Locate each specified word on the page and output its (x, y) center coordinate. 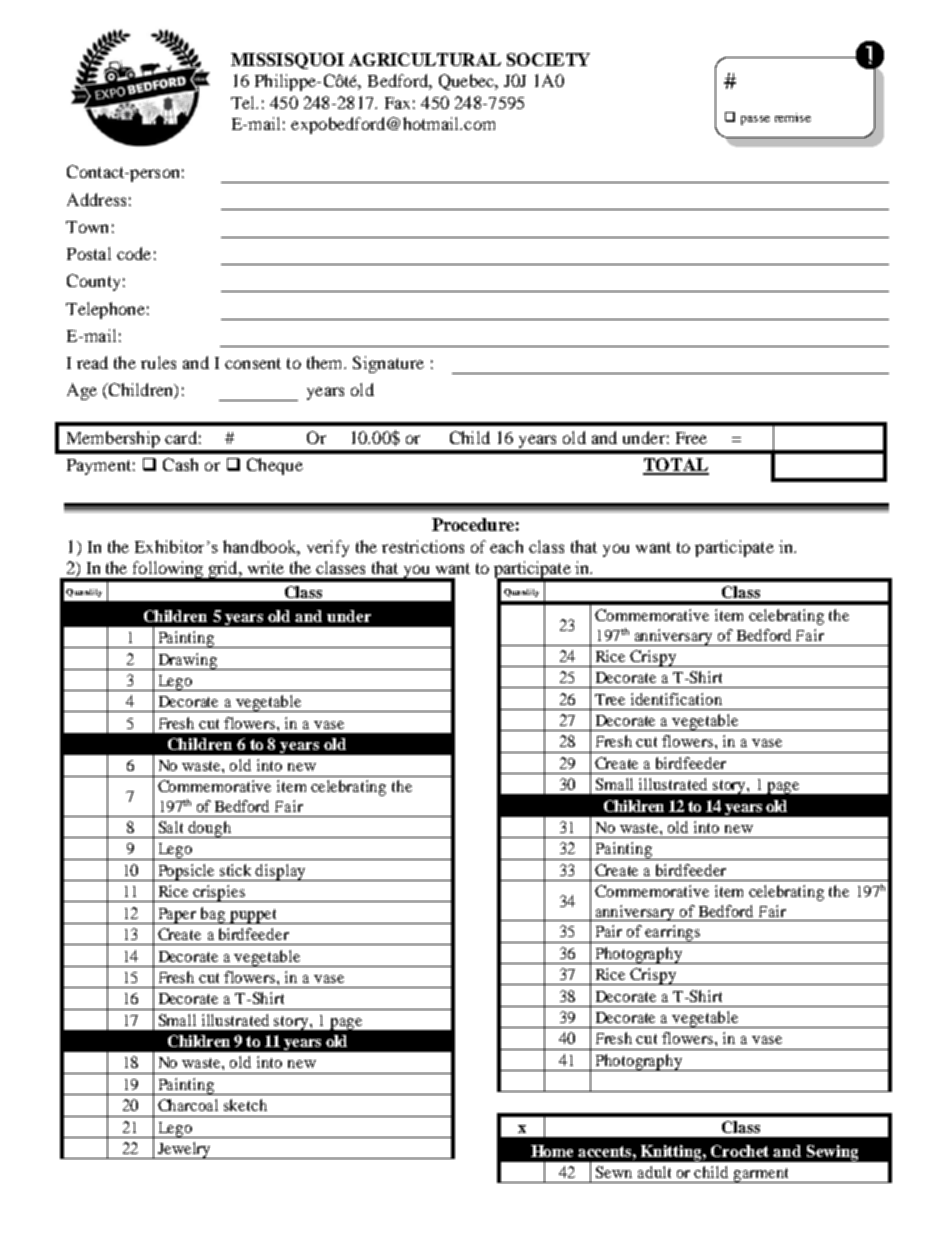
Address (96, 199)
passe (755, 120)
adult (654, 1172)
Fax (397, 103)
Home (552, 1151)
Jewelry (184, 1150)
